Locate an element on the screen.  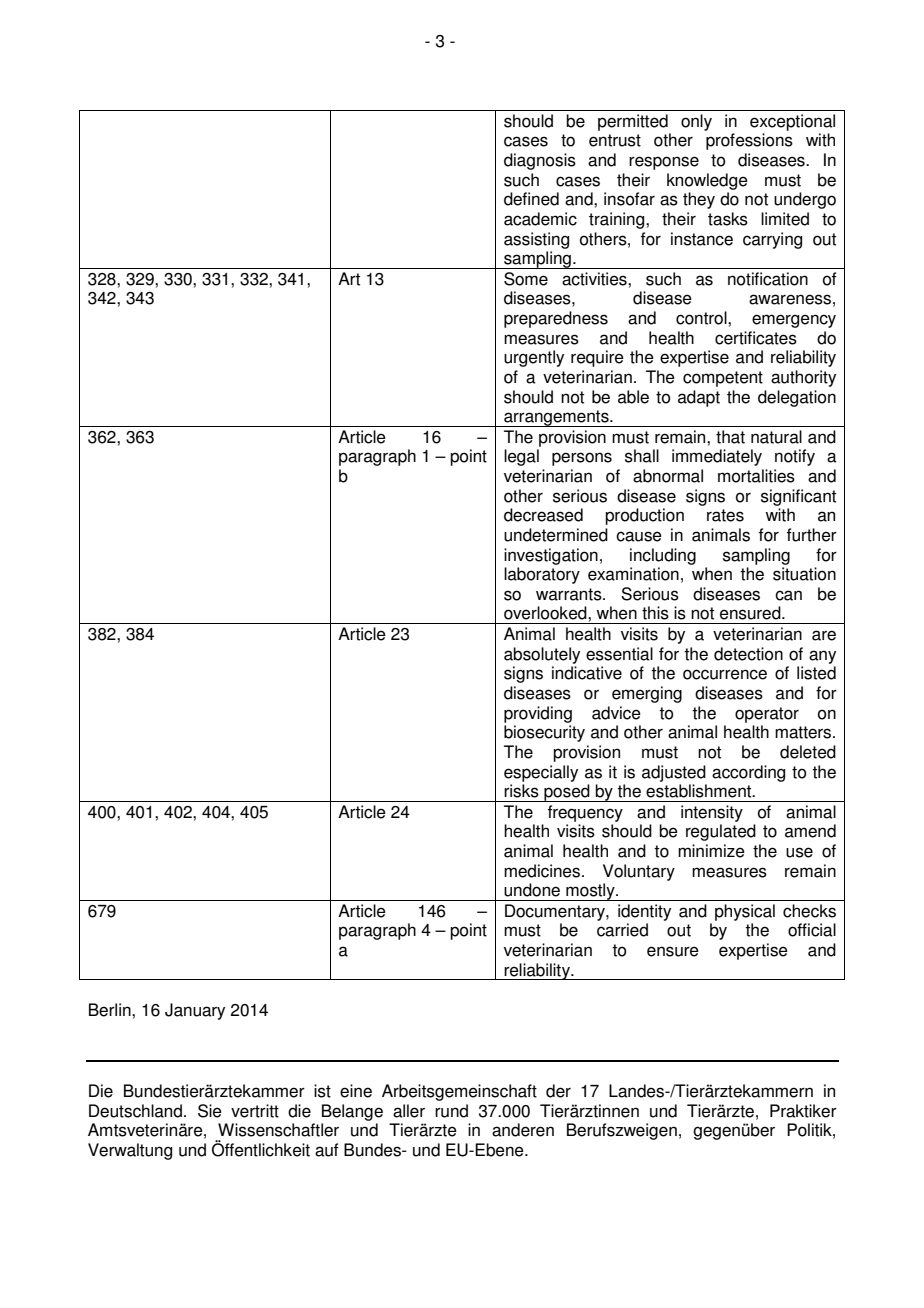
diagnosis is located at coordinates (540, 161).
